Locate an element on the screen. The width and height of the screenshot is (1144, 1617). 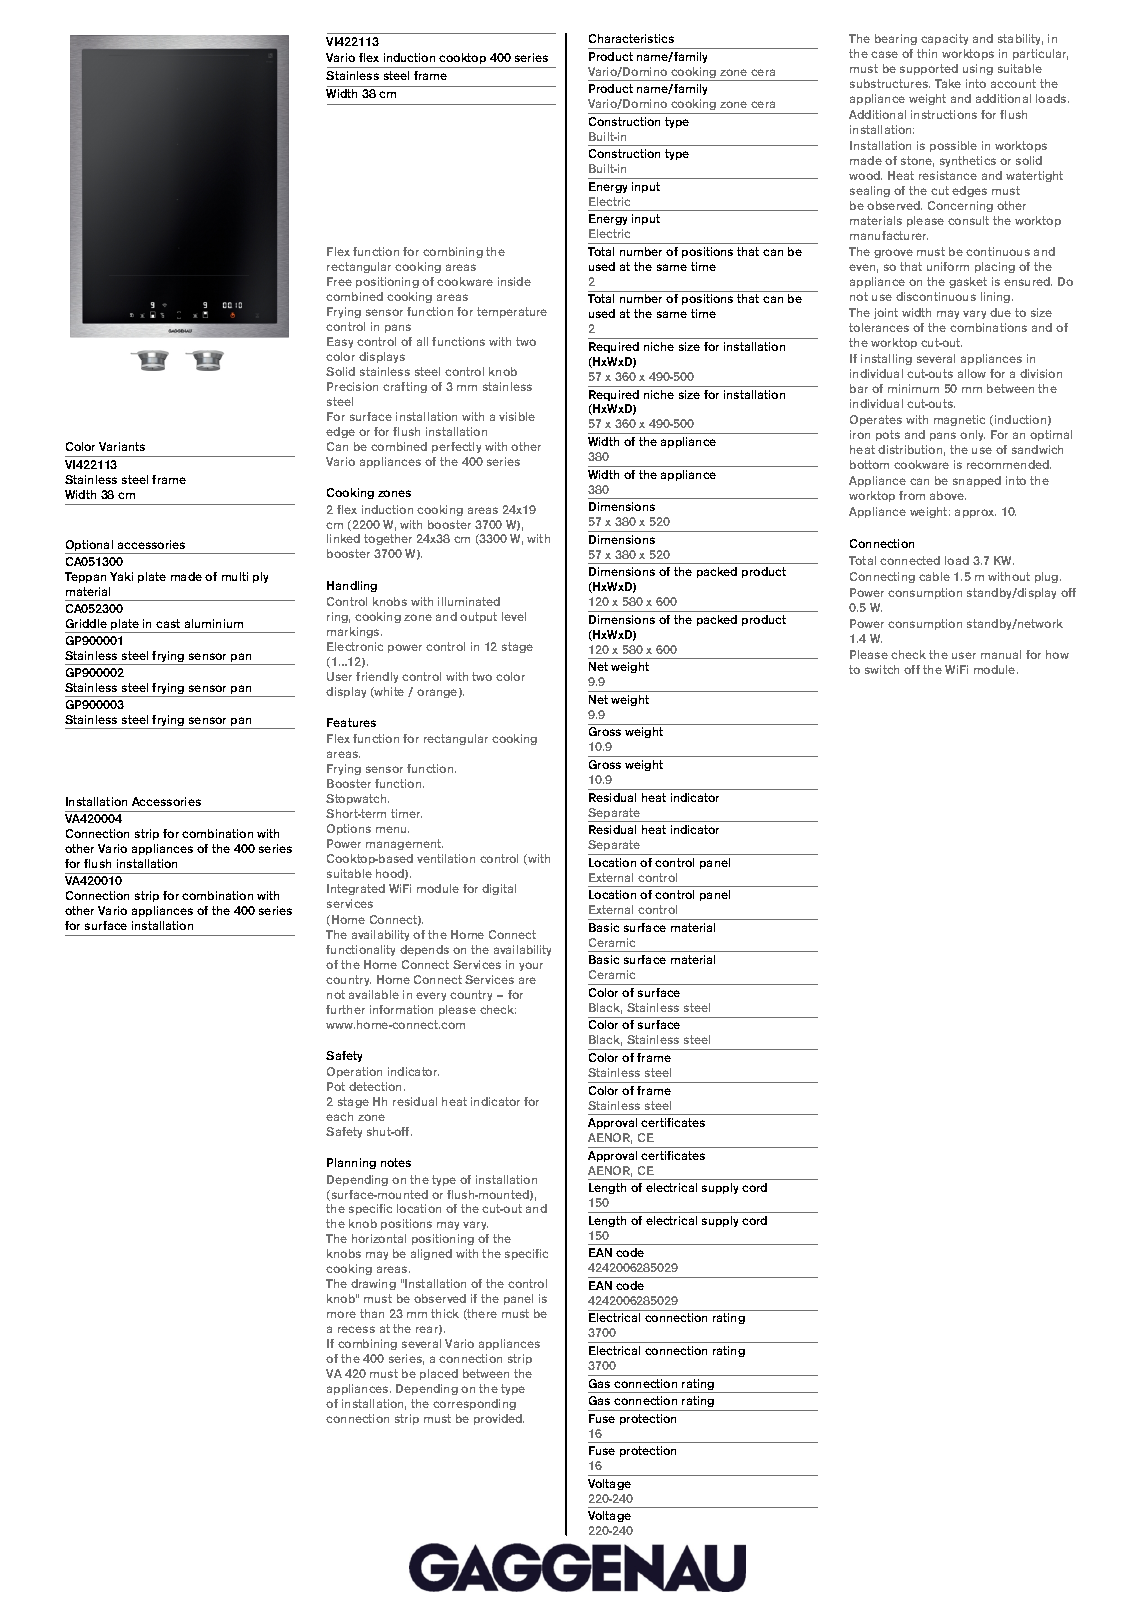
Take is located at coordinates (948, 83).
